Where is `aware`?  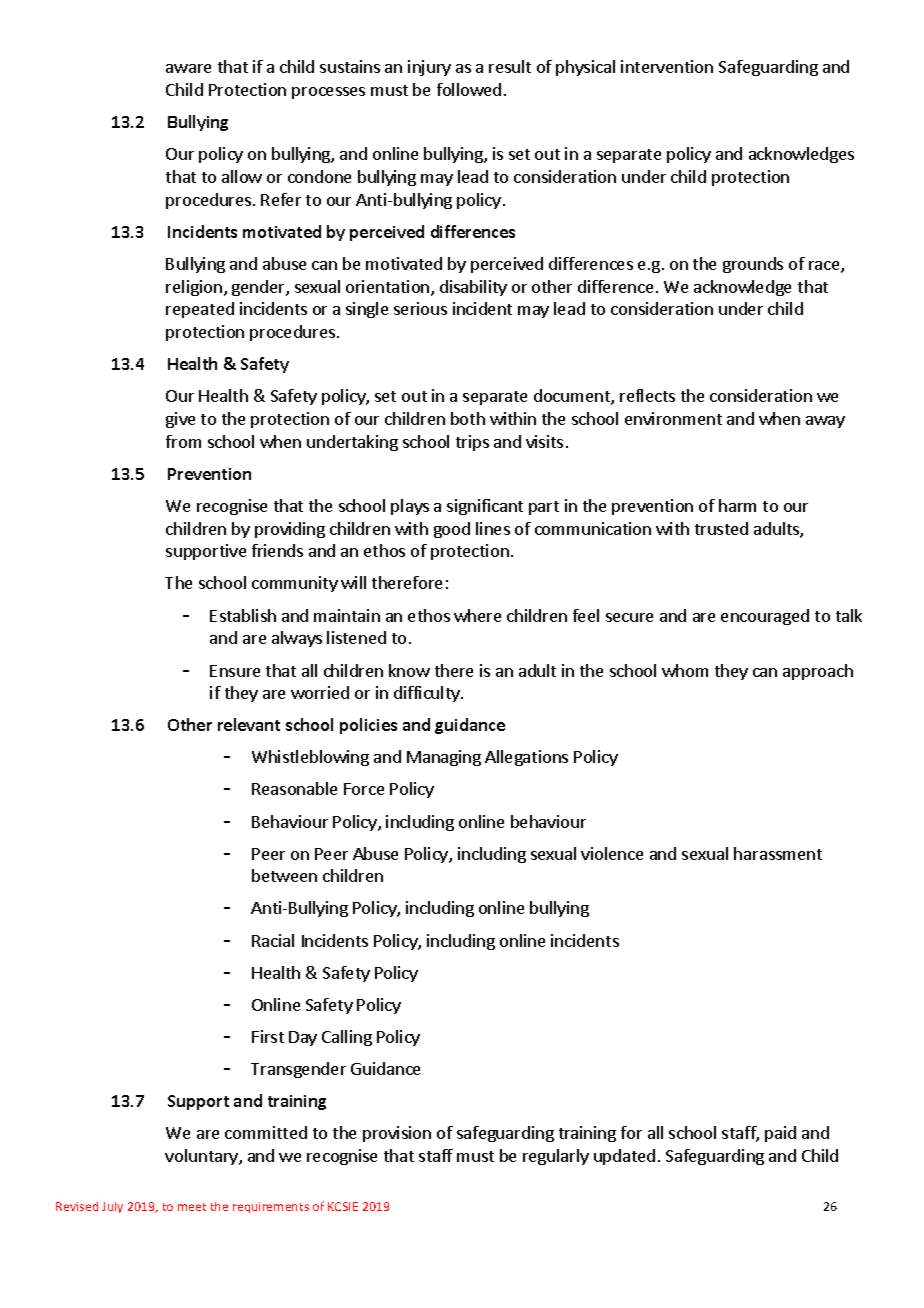
aware is located at coordinates (188, 68).
